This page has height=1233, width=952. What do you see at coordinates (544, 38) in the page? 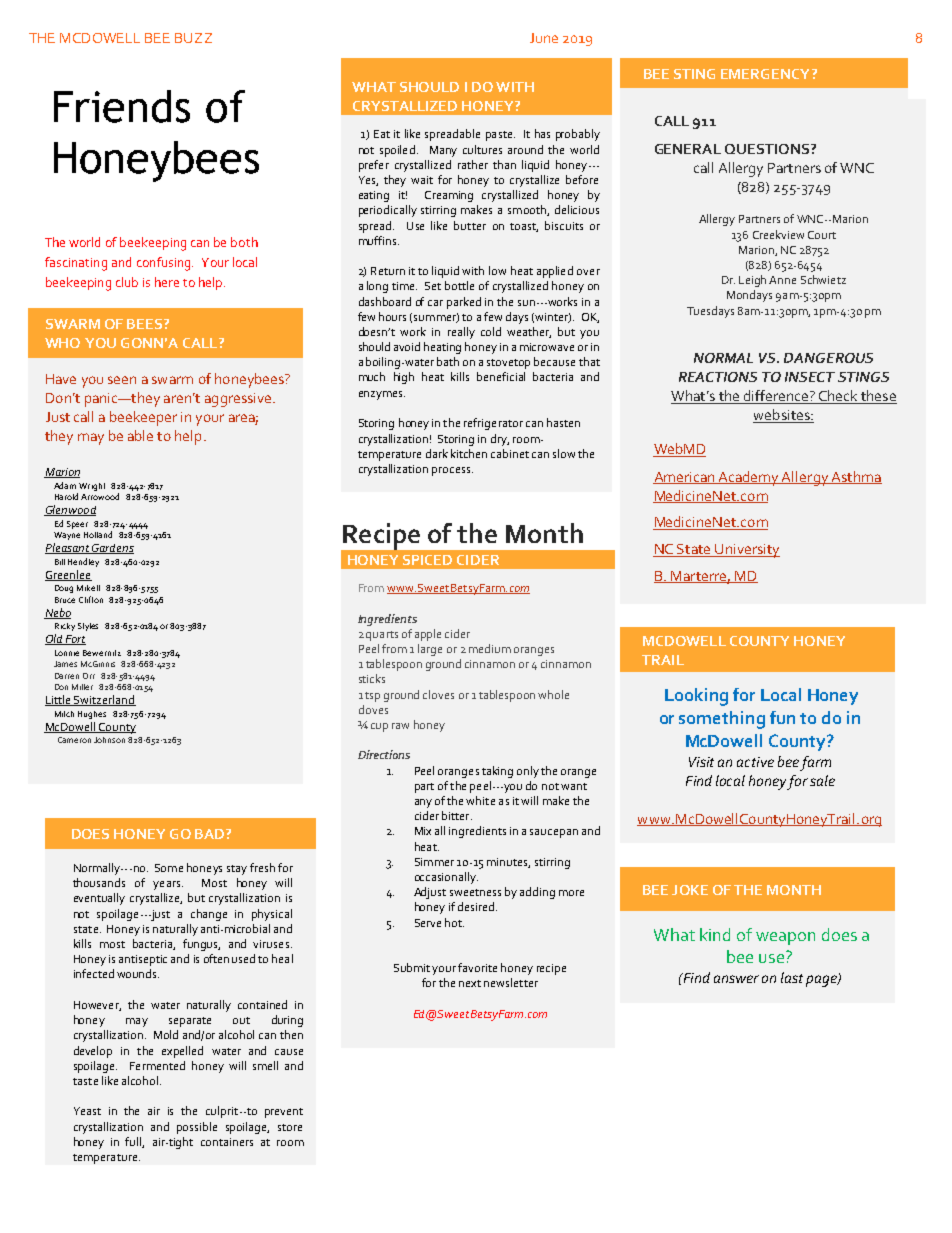
I see `June` at bounding box center [544, 38].
